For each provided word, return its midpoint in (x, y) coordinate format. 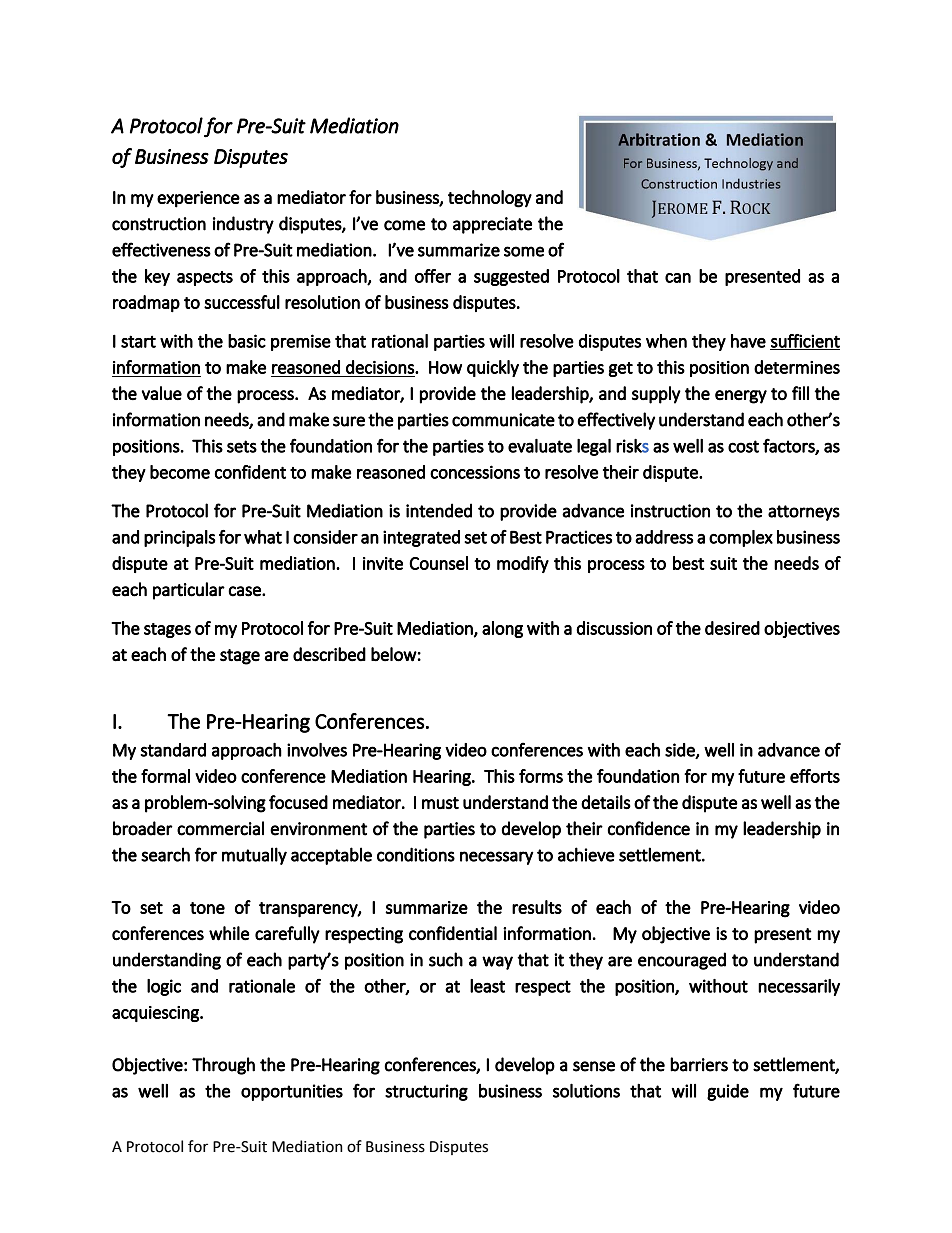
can (678, 278)
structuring (426, 1092)
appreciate (492, 225)
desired (732, 628)
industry (243, 225)
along (502, 629)
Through (223, 1066)
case (245, 591)
